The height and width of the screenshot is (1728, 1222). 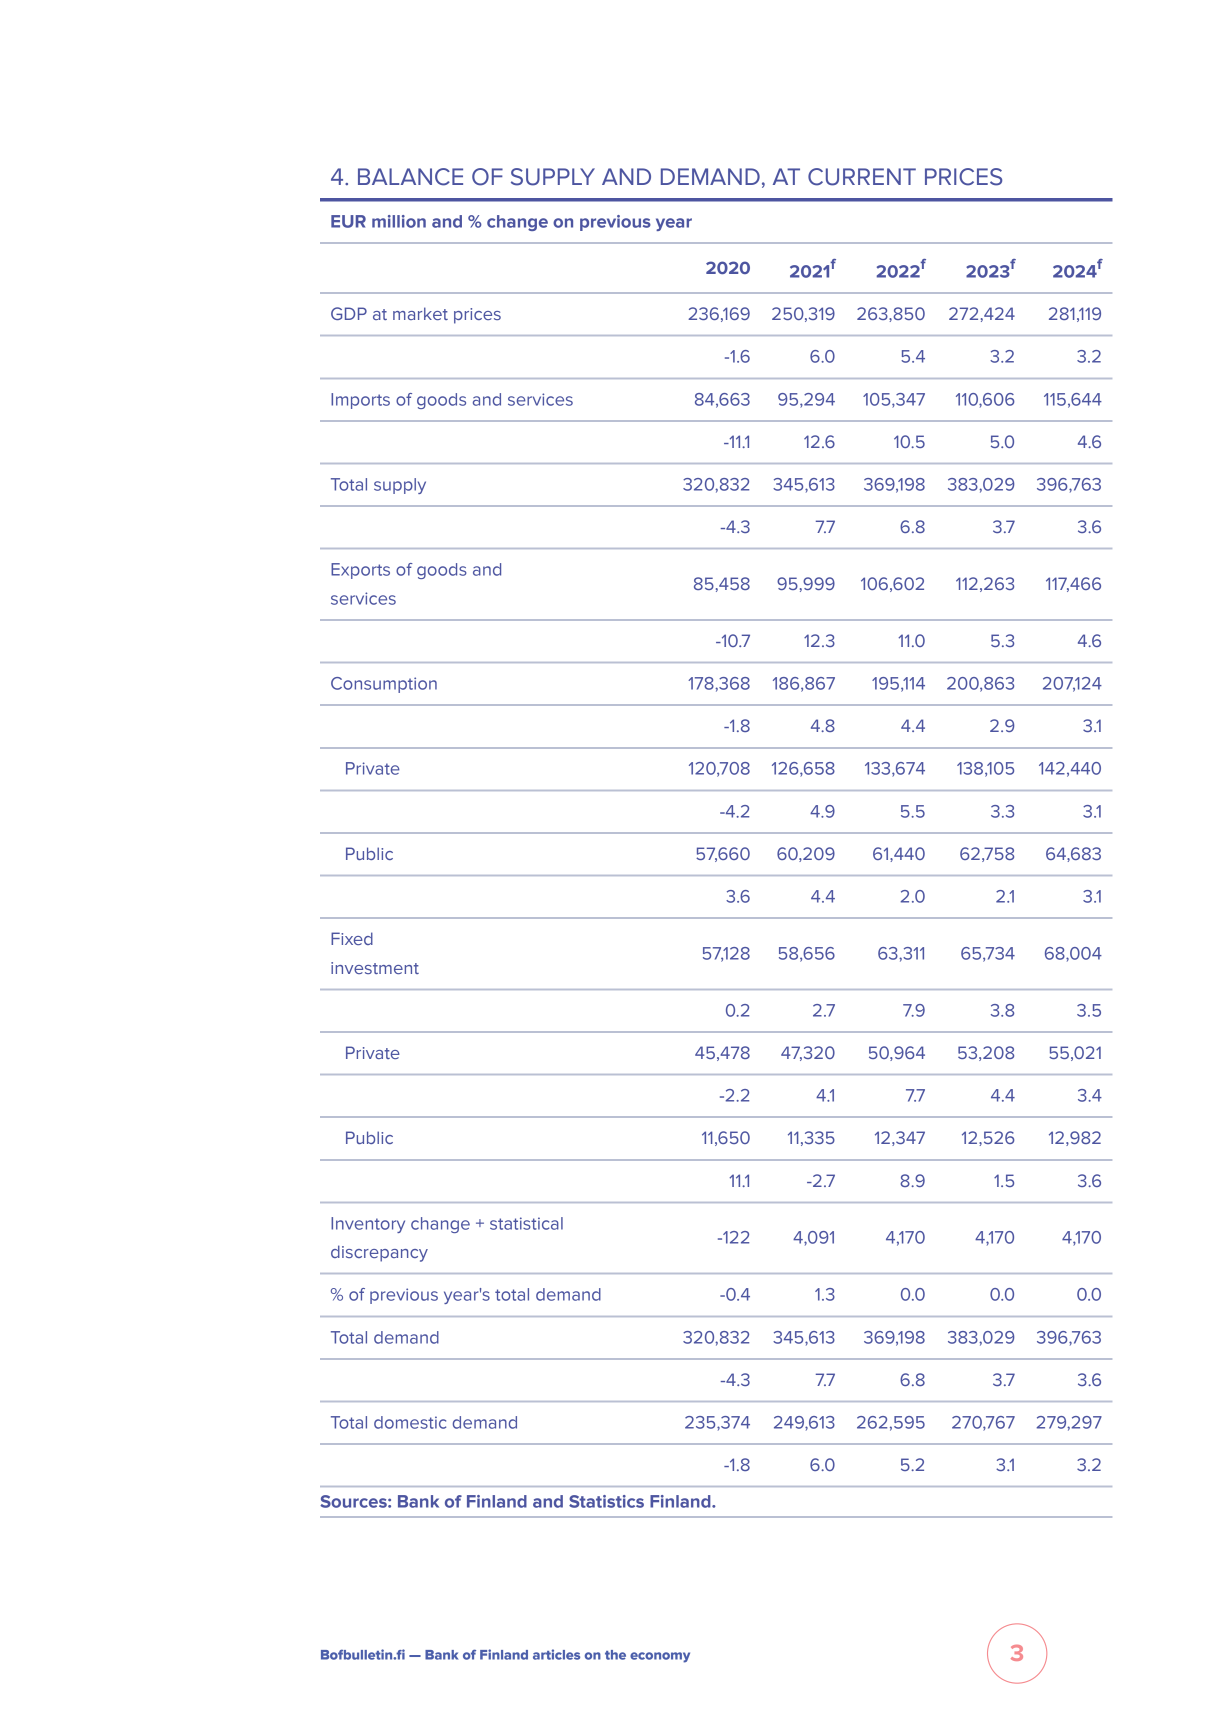 I want to click on economy, so click(x=660, y=1657).
